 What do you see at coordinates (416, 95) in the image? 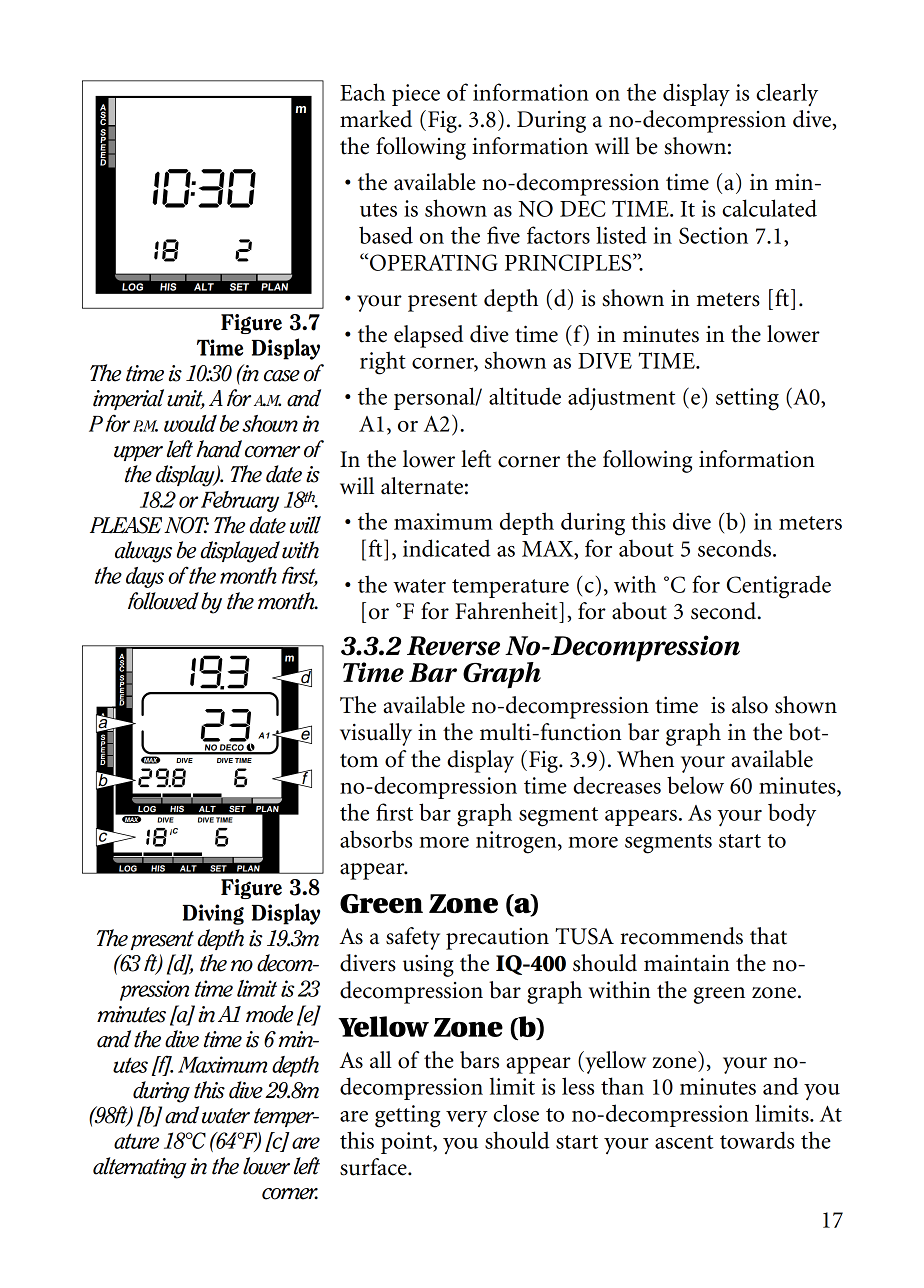
I see `piece` at bounding box center [416, 95].
